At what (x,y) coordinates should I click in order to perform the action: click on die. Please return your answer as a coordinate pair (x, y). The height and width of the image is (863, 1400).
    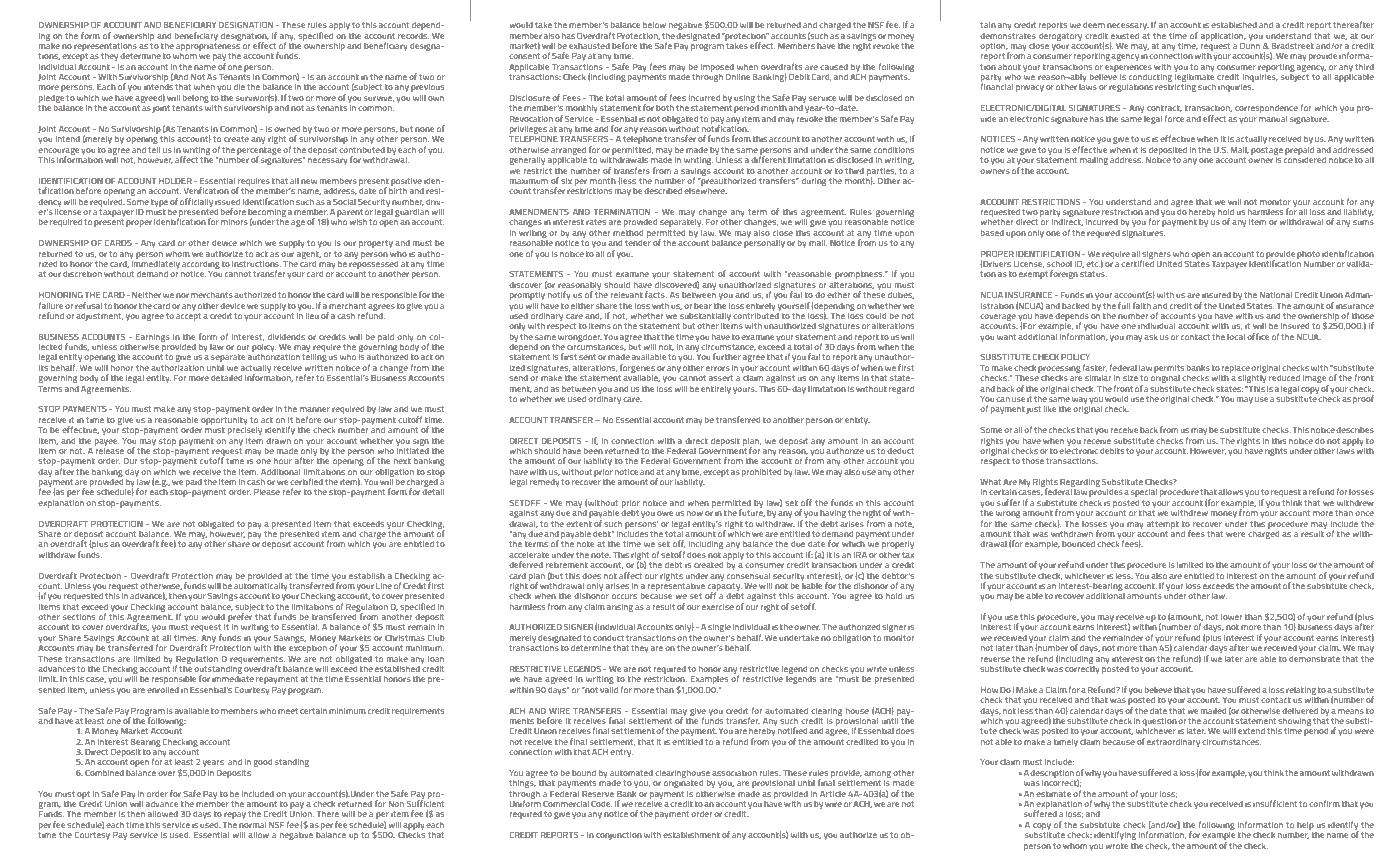
    Looking at the image, I should click on (239, 86).
